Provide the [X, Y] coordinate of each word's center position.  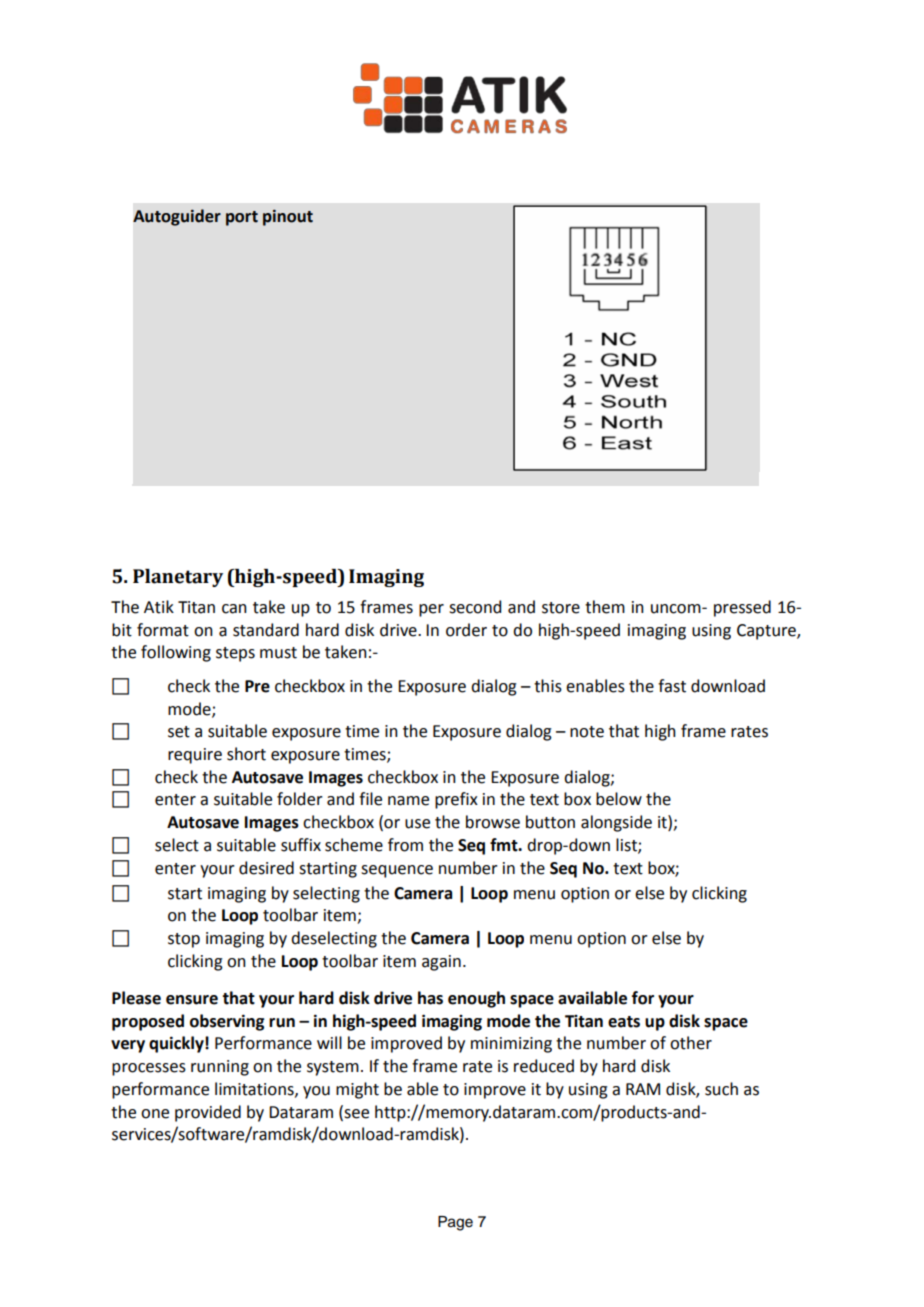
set [179, 732]
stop [184, 940]
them [605, 607]
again [441, 963]
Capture [767, 632]
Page [455, 1223]
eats [624, 1022]
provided [208, 1113]
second [475, 607]
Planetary [178, 578]
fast [672, 686]
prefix [456, 800]
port [242, 218]
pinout [288, 218]
